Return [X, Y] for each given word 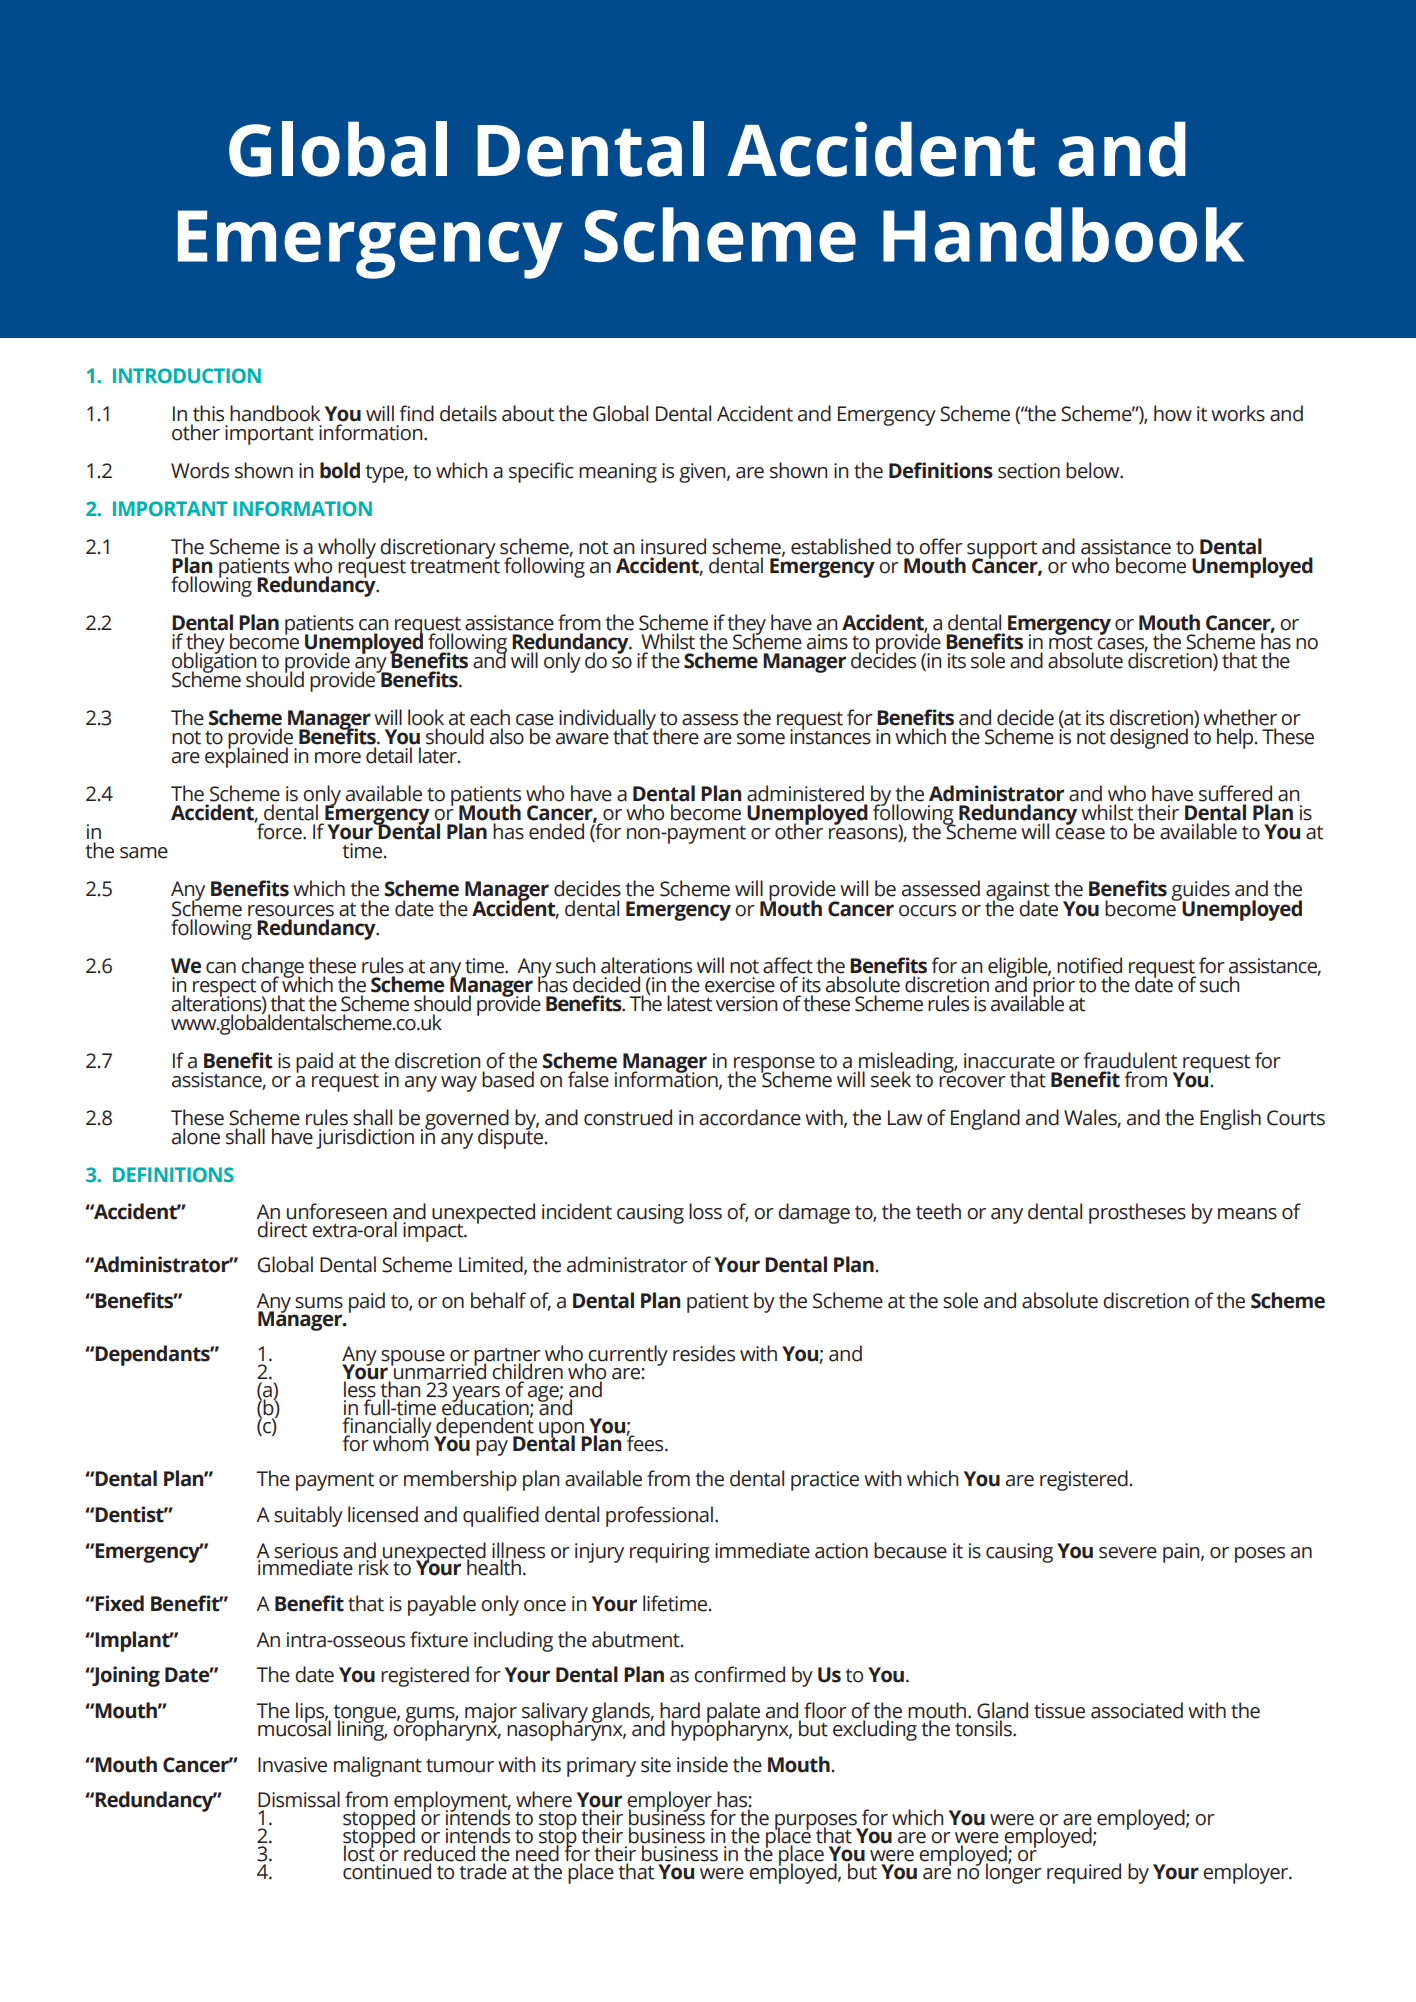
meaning [618, 473]
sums [319, 1303]
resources [291, 911]
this [208, 413]
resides [704, 1353]
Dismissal [299, 1799]
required [1084, 1873]
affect [788, 965]
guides [1200, 892]
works [1238, 413]
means [1247, 1214]
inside [702, 1764]
